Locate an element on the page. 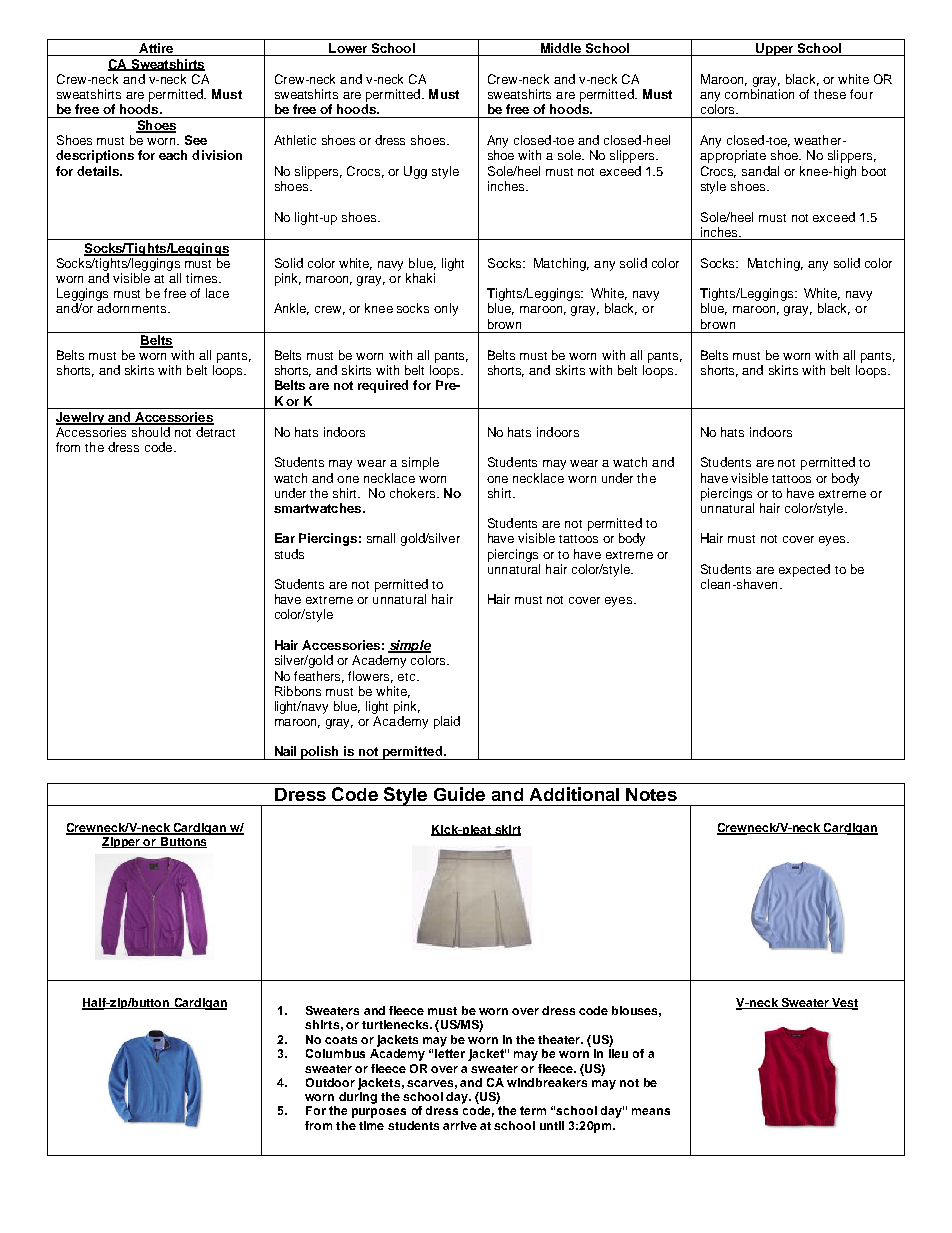 The image size is (952, 1233). combination is located at coordinates (759, 94).
